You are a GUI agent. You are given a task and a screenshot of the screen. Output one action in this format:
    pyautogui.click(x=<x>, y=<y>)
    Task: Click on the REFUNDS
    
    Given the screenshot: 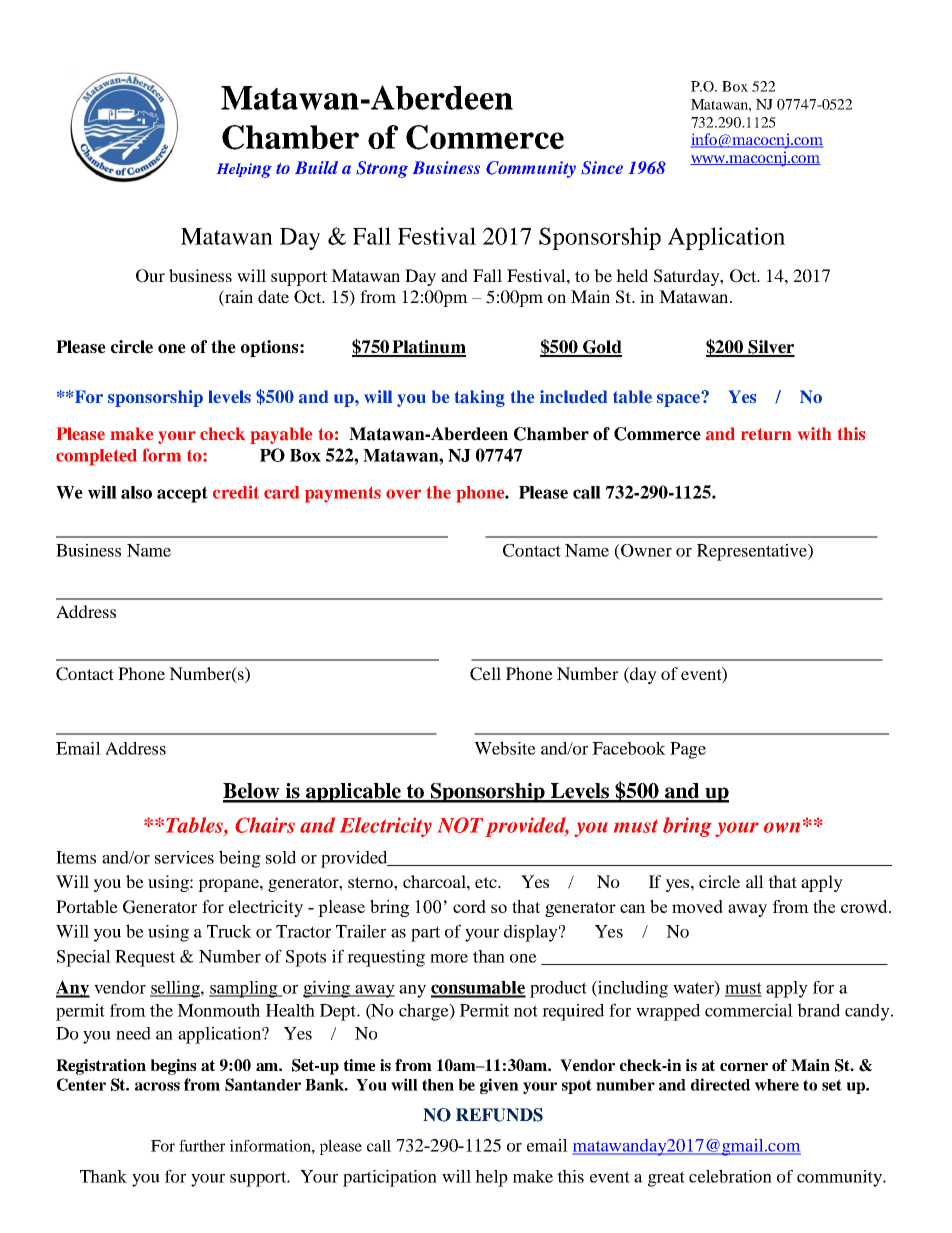 What is the action you would take?
    pyautogui.click(x=499, y=1115)
